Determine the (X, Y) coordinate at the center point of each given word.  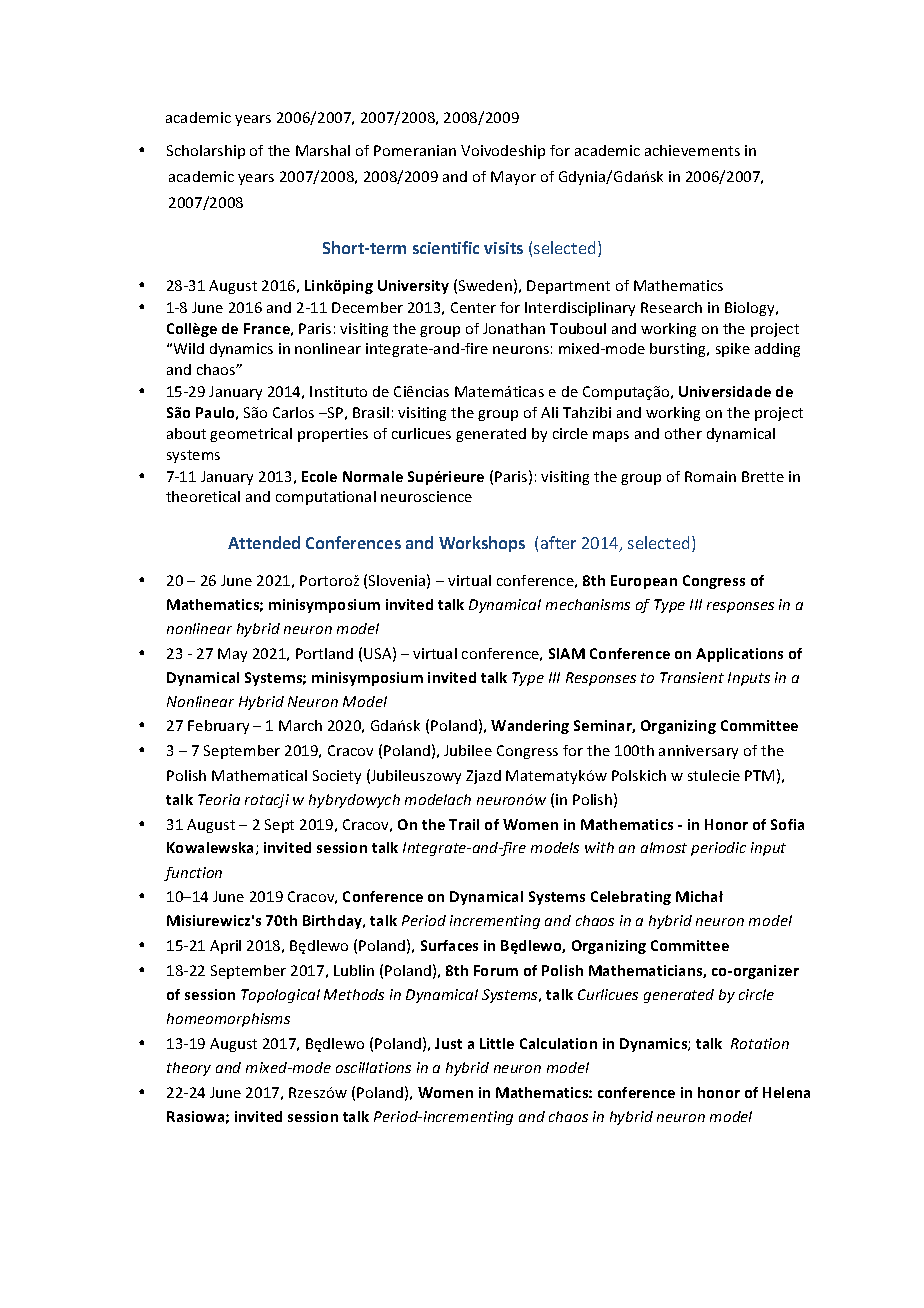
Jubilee (468, 750)
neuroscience (426, 496)
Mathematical (259, 775)
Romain (710, 476)
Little (497, 1043)
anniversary (698, 752)
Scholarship (206, 152)
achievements (692, 150)
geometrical (251, 435)
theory (189, 1069)
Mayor (513, 178)
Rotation (760, 1043)
